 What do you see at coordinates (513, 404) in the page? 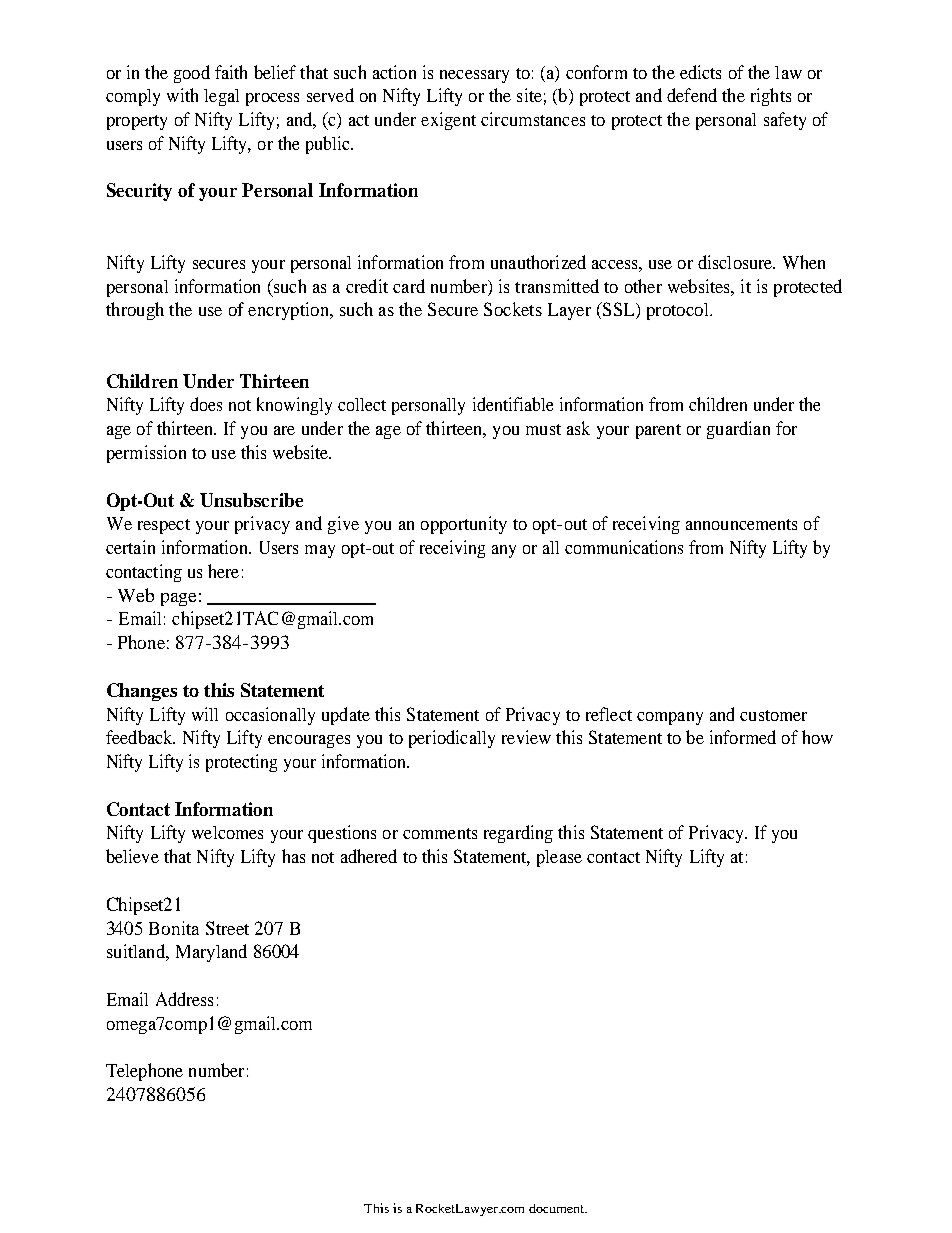
I see `identifiable` at bounding box center [513, 404].
